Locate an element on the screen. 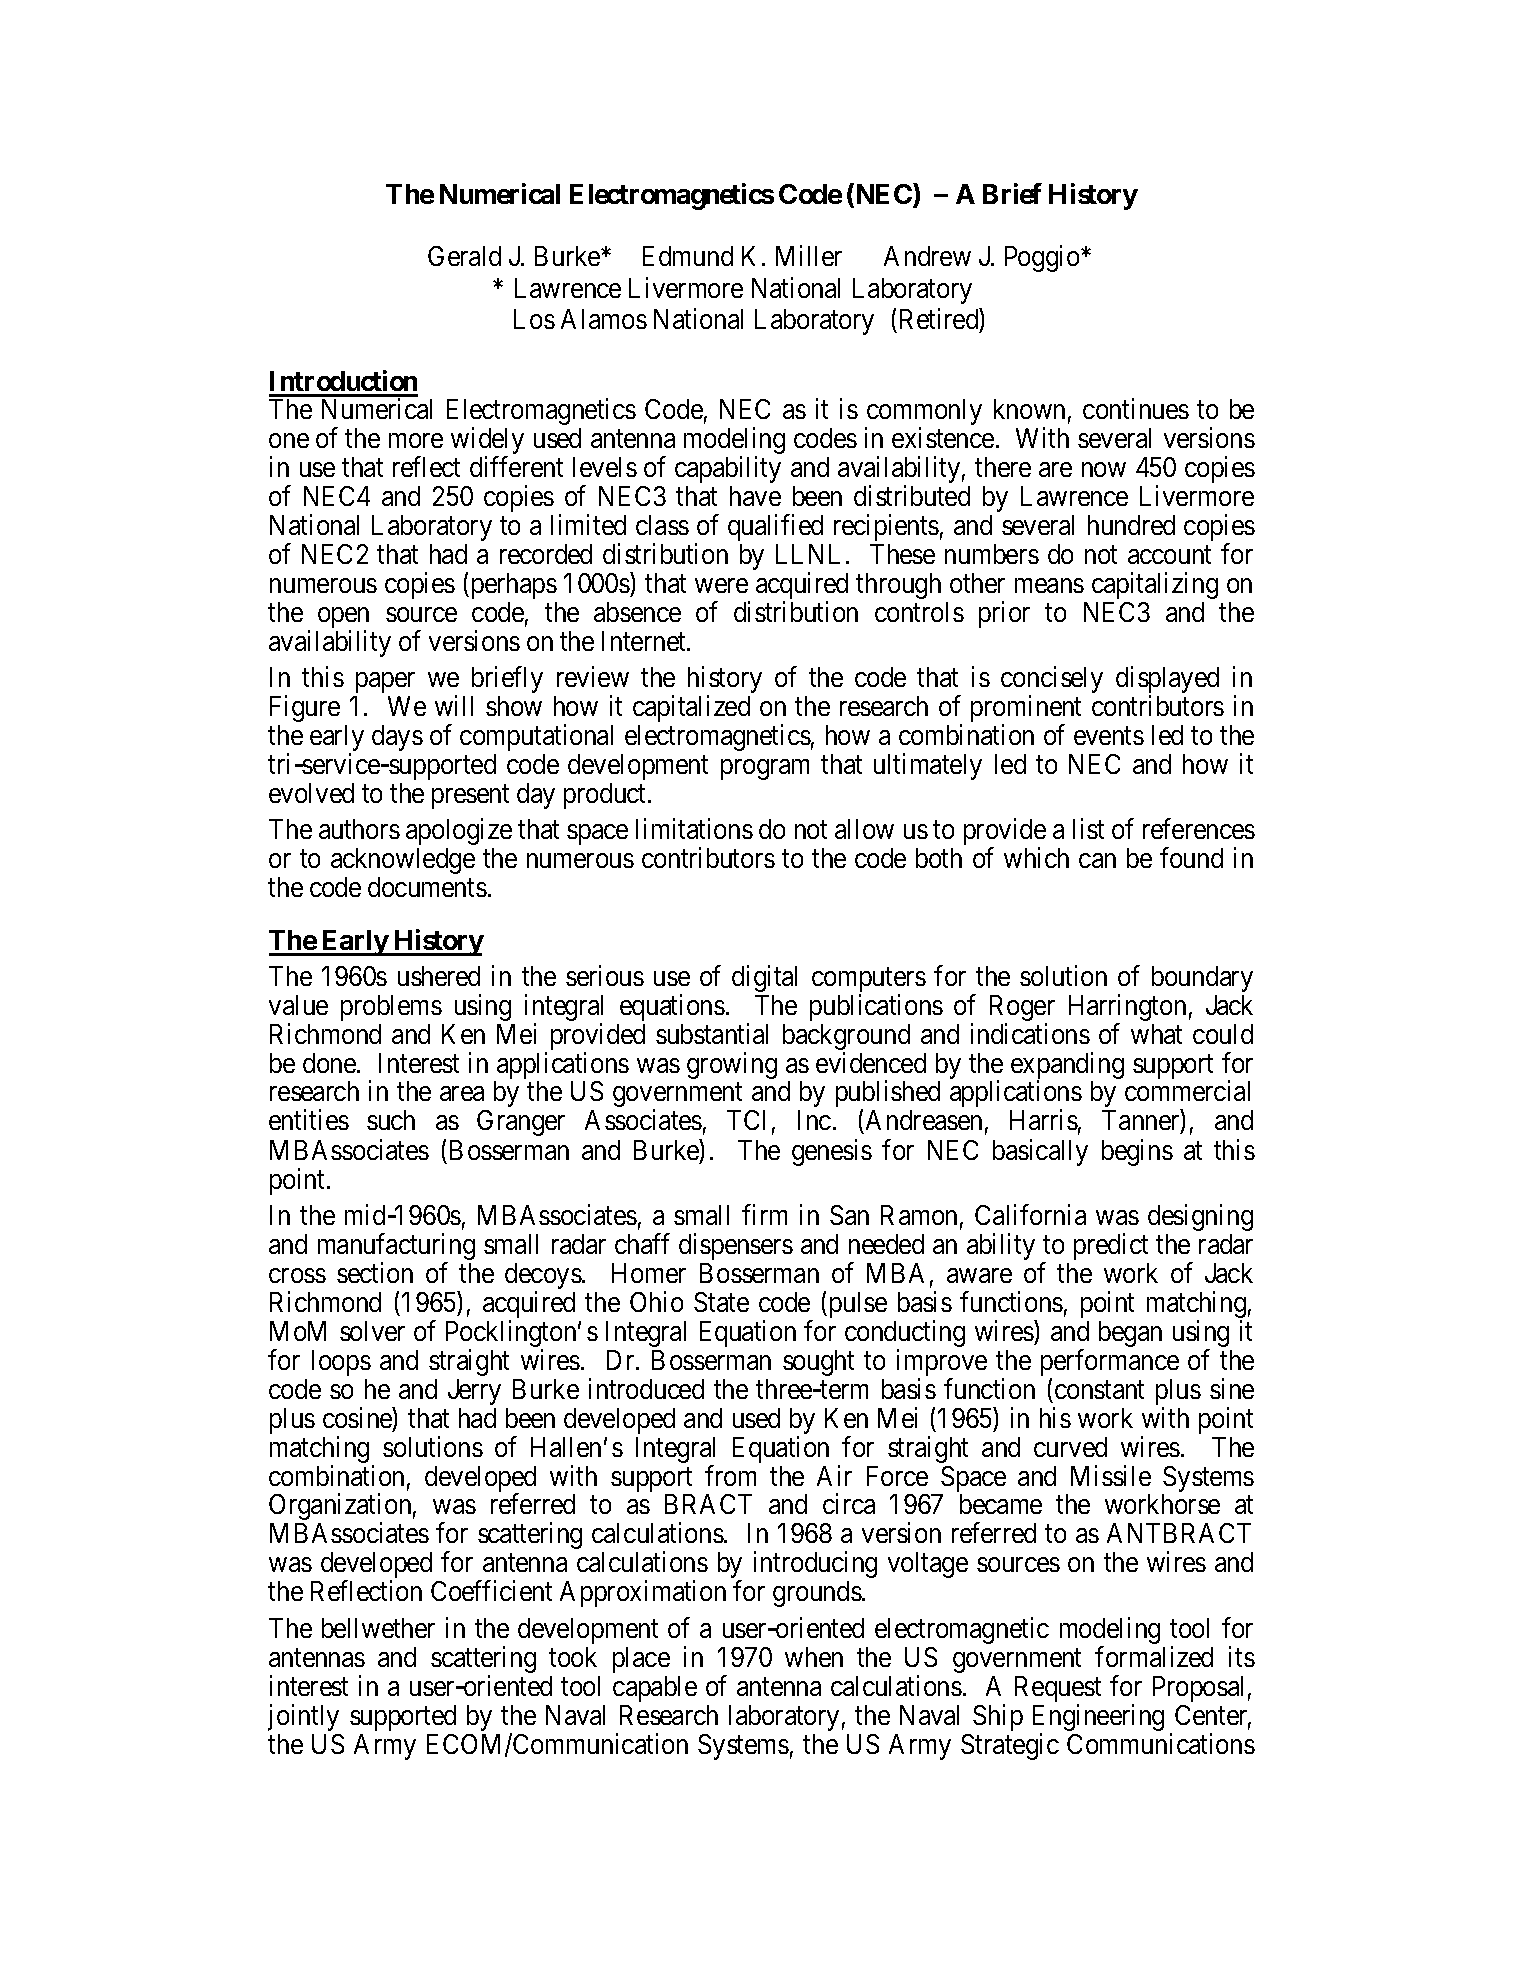 This screenshot has height=1970, width=1522. Engineering is located at coordinates (1098, 1719).
